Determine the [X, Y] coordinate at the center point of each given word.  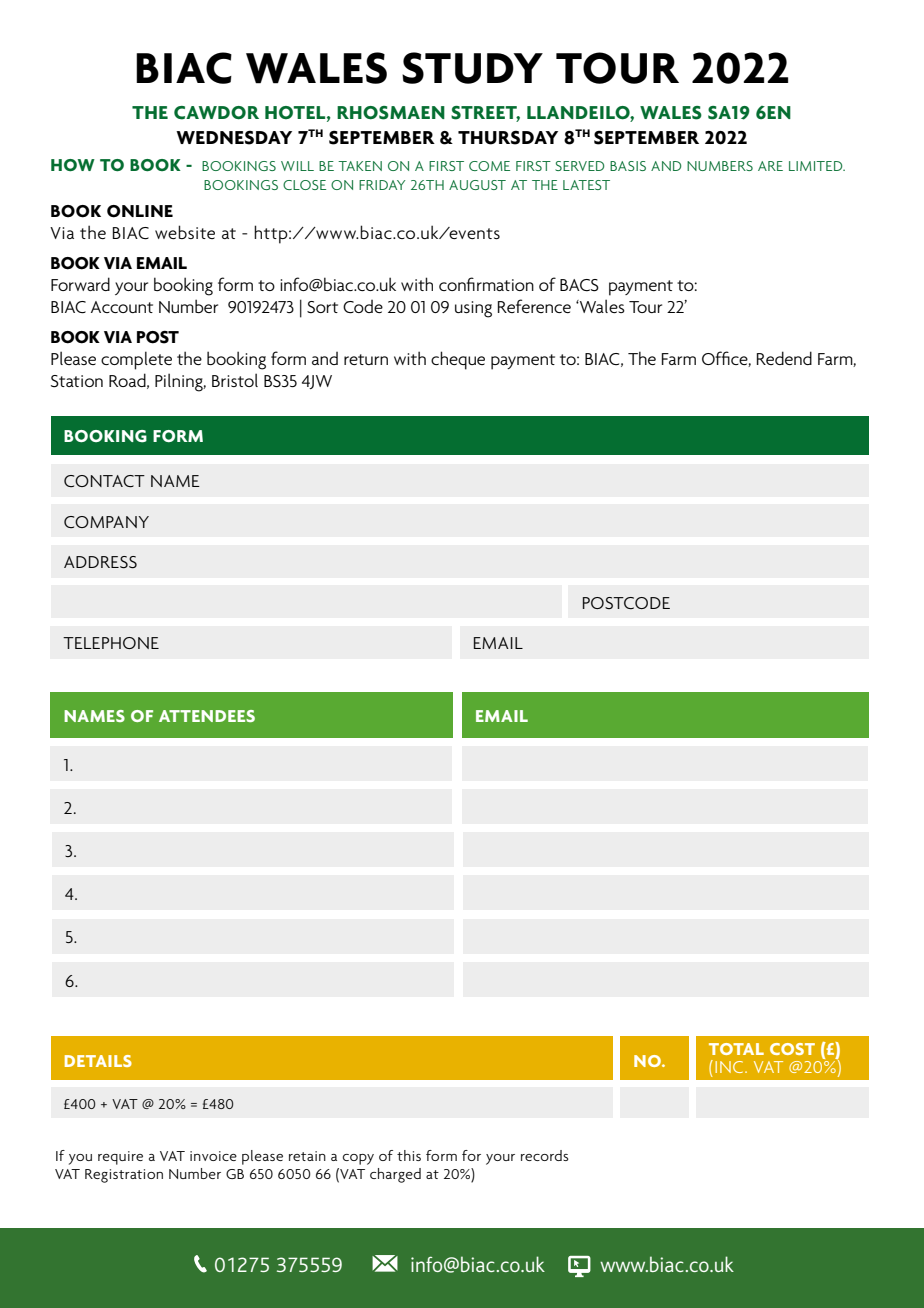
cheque [458, 360]
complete [136, 360]
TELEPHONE [111, 643]
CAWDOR [216, 113]
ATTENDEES [207, 716]
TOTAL [736, 1049]
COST [792, 1049]
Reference [534, 306]
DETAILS [98, 1061]
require [120, 1158]
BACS [579, 285]
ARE [770, 166]
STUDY [472, 68]
